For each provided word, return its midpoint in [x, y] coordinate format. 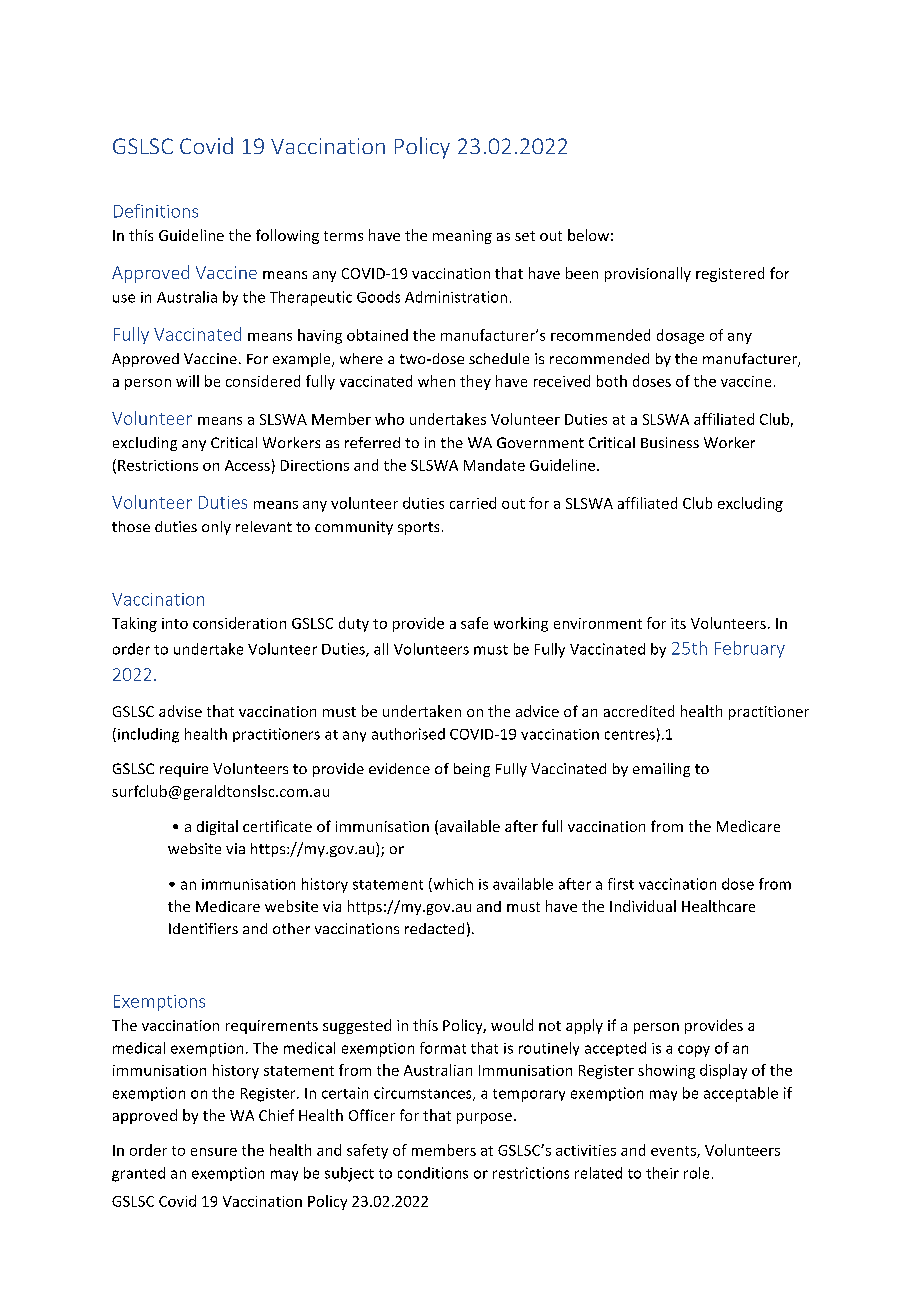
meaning [462, 237]
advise [180, 711]
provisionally [648, 274]
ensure [214, 1152]
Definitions [156, 211]
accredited [639, 711]
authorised [408, 734]
